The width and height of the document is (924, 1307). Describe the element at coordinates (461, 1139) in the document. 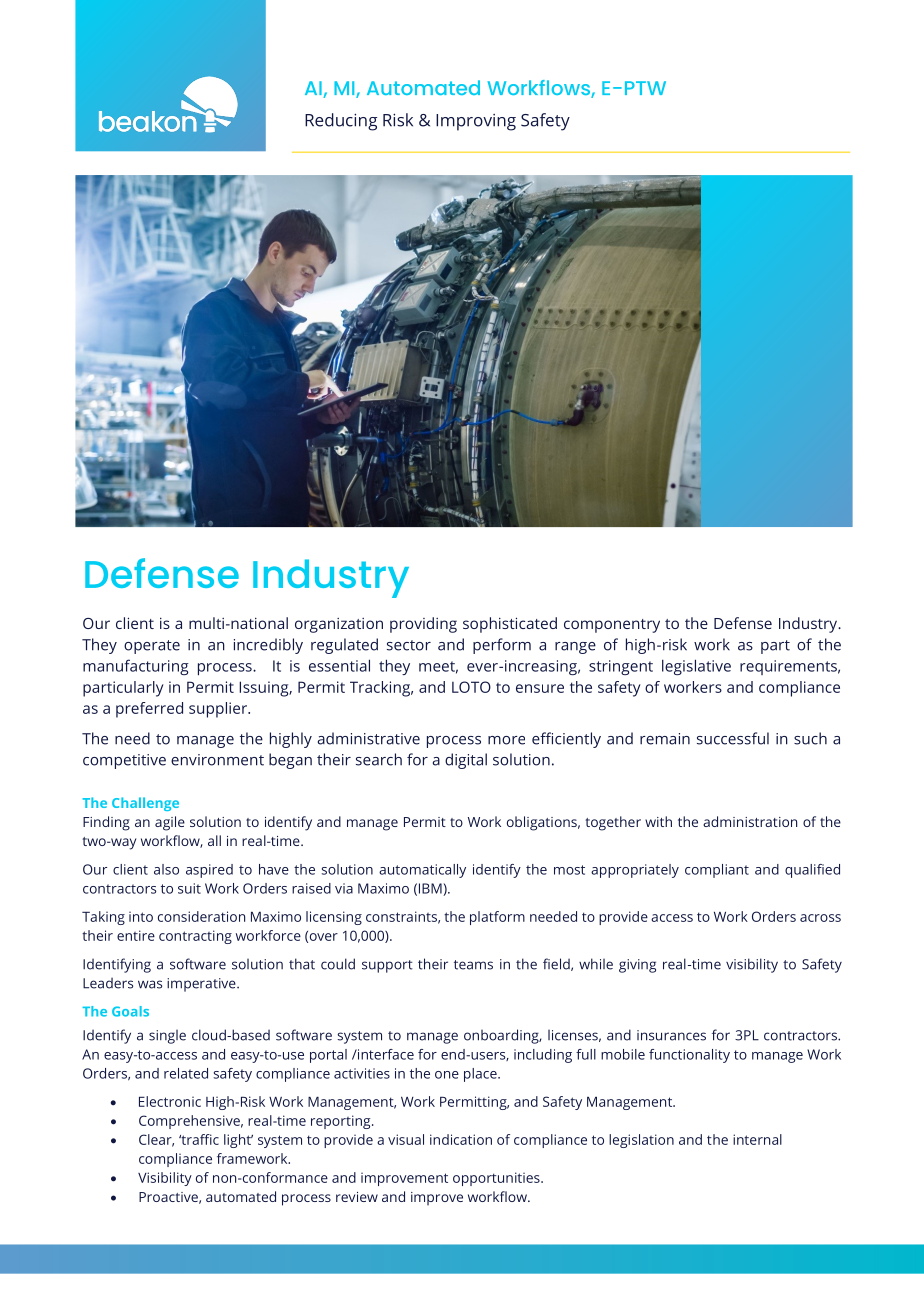

I see `indication` at that location.
